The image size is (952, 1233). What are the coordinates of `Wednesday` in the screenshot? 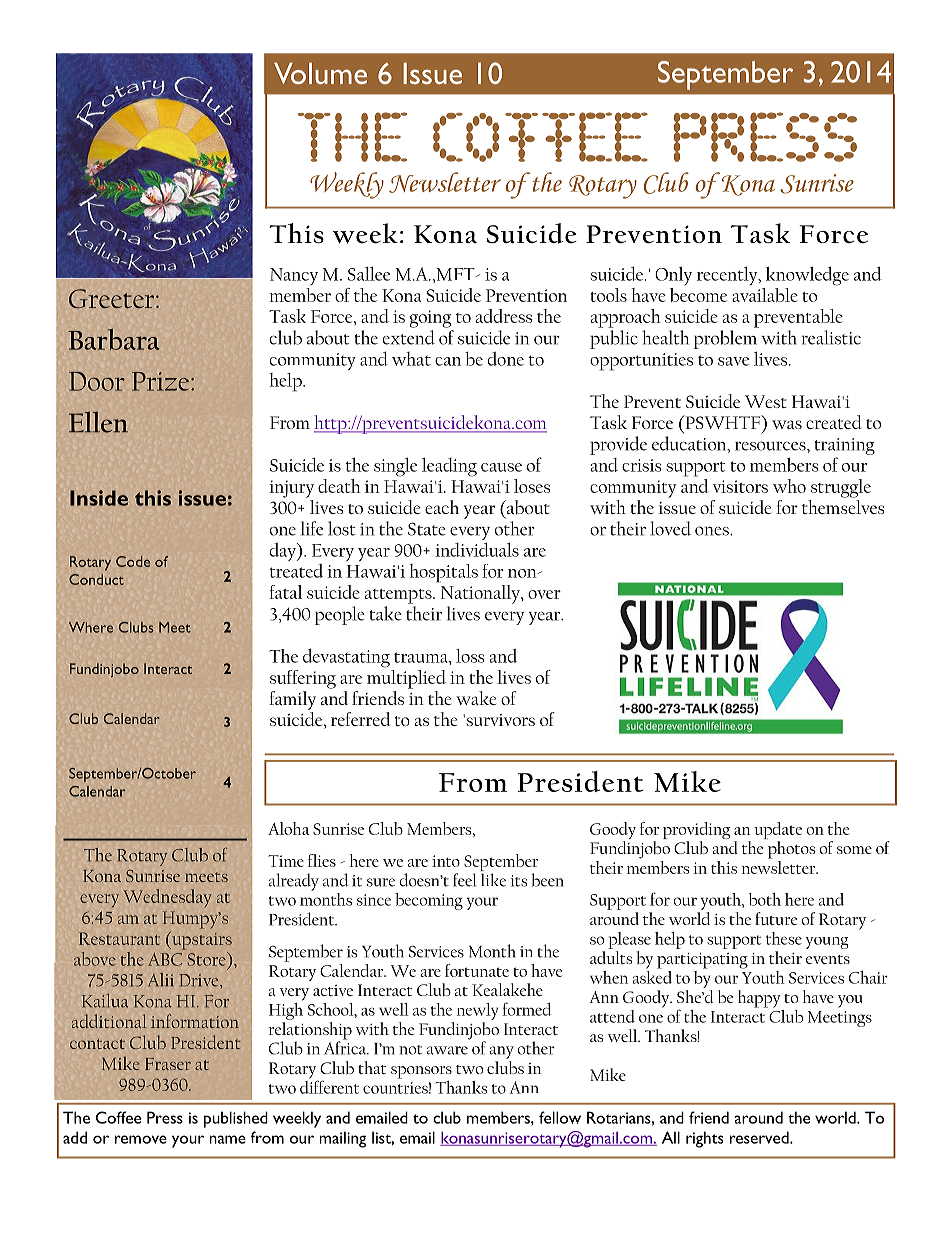 It's located at (167, 898).
